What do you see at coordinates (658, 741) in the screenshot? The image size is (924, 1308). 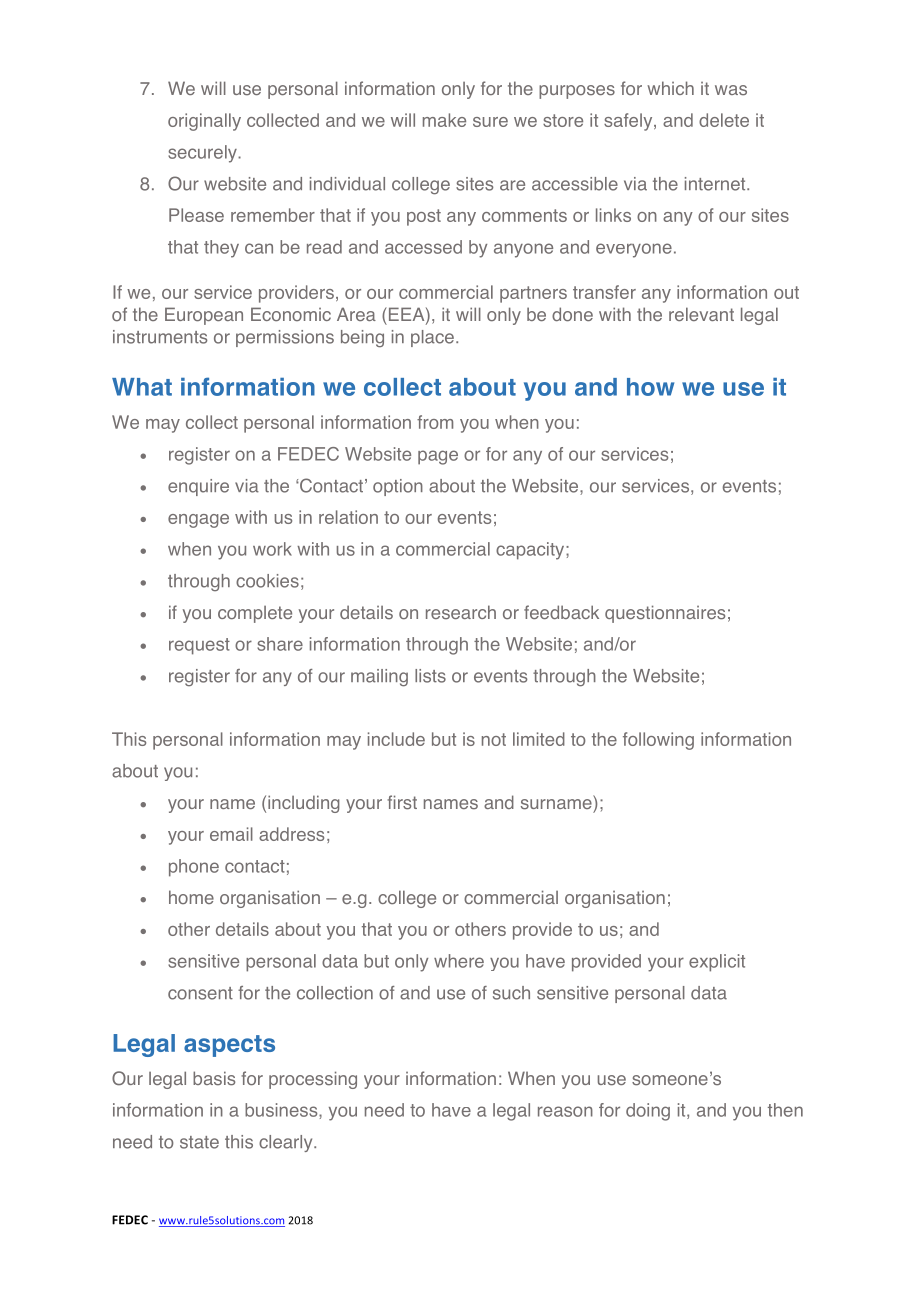 I see `following` at bounding box center [658, 741].
